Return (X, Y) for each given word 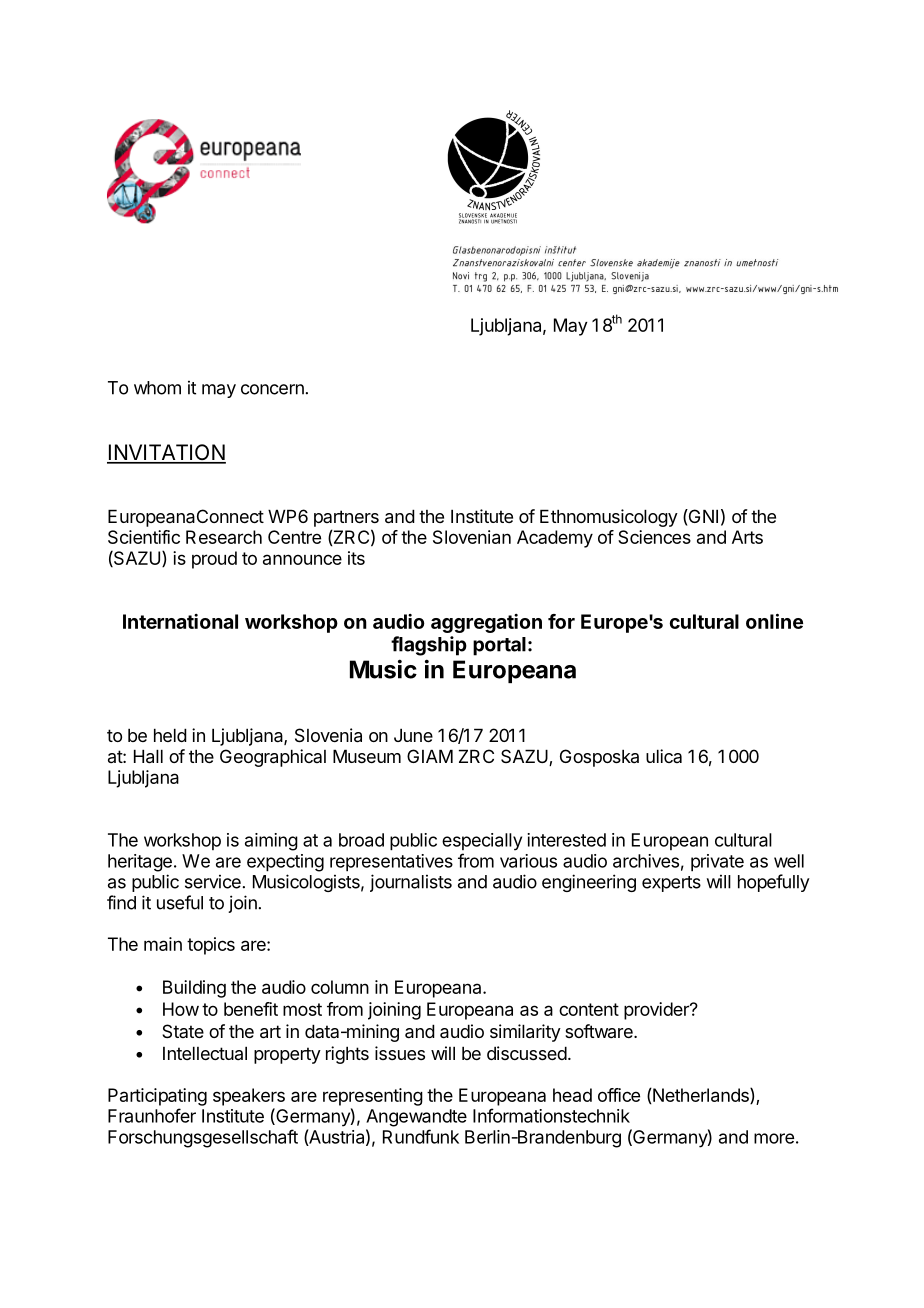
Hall (148, 756)
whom (157, 388)
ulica (664, 756)
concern (272, 389)
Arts (747, 537)
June (413, 735)
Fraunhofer (152, 1115)
